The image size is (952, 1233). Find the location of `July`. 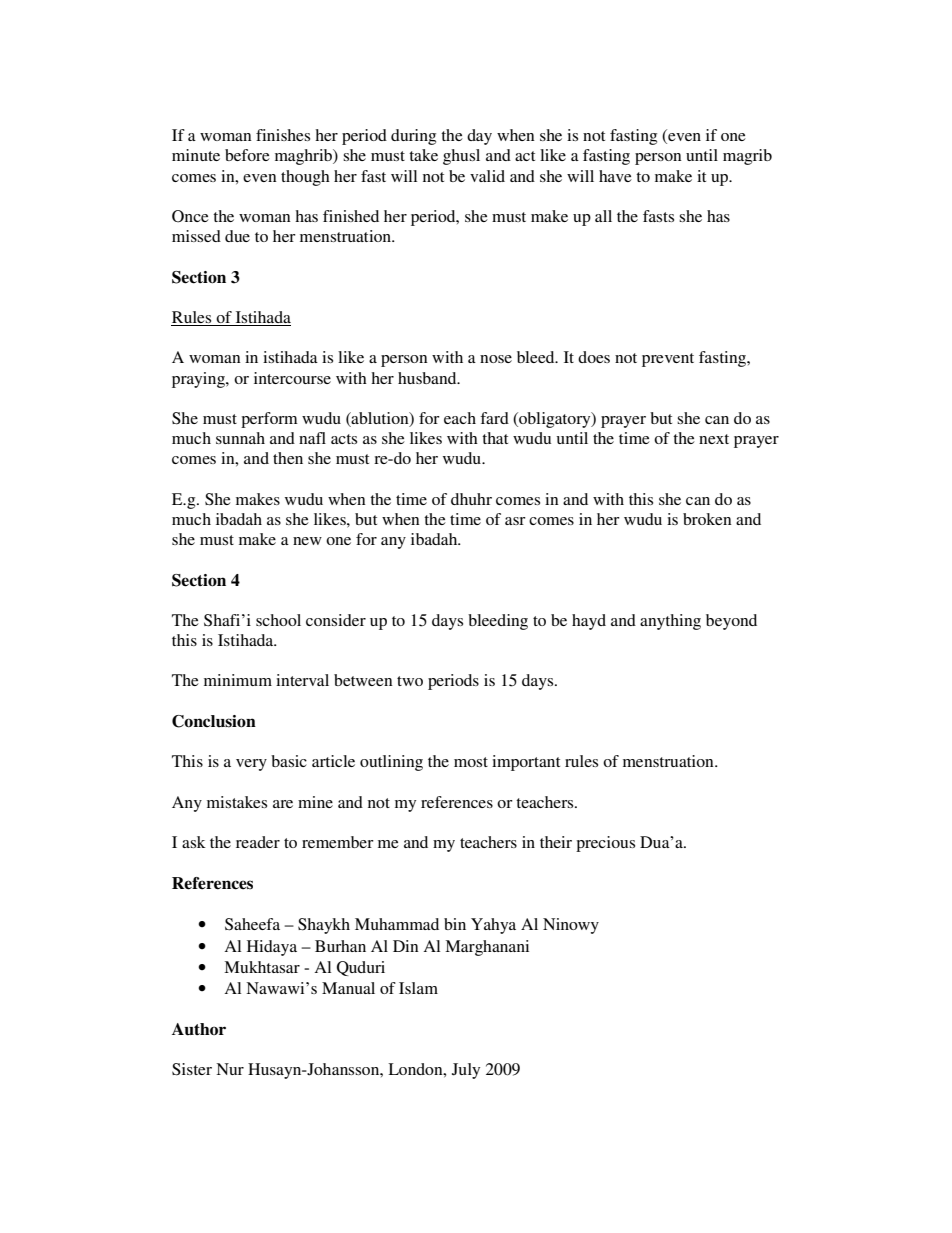

July is located at coordinates (466, 1071).
